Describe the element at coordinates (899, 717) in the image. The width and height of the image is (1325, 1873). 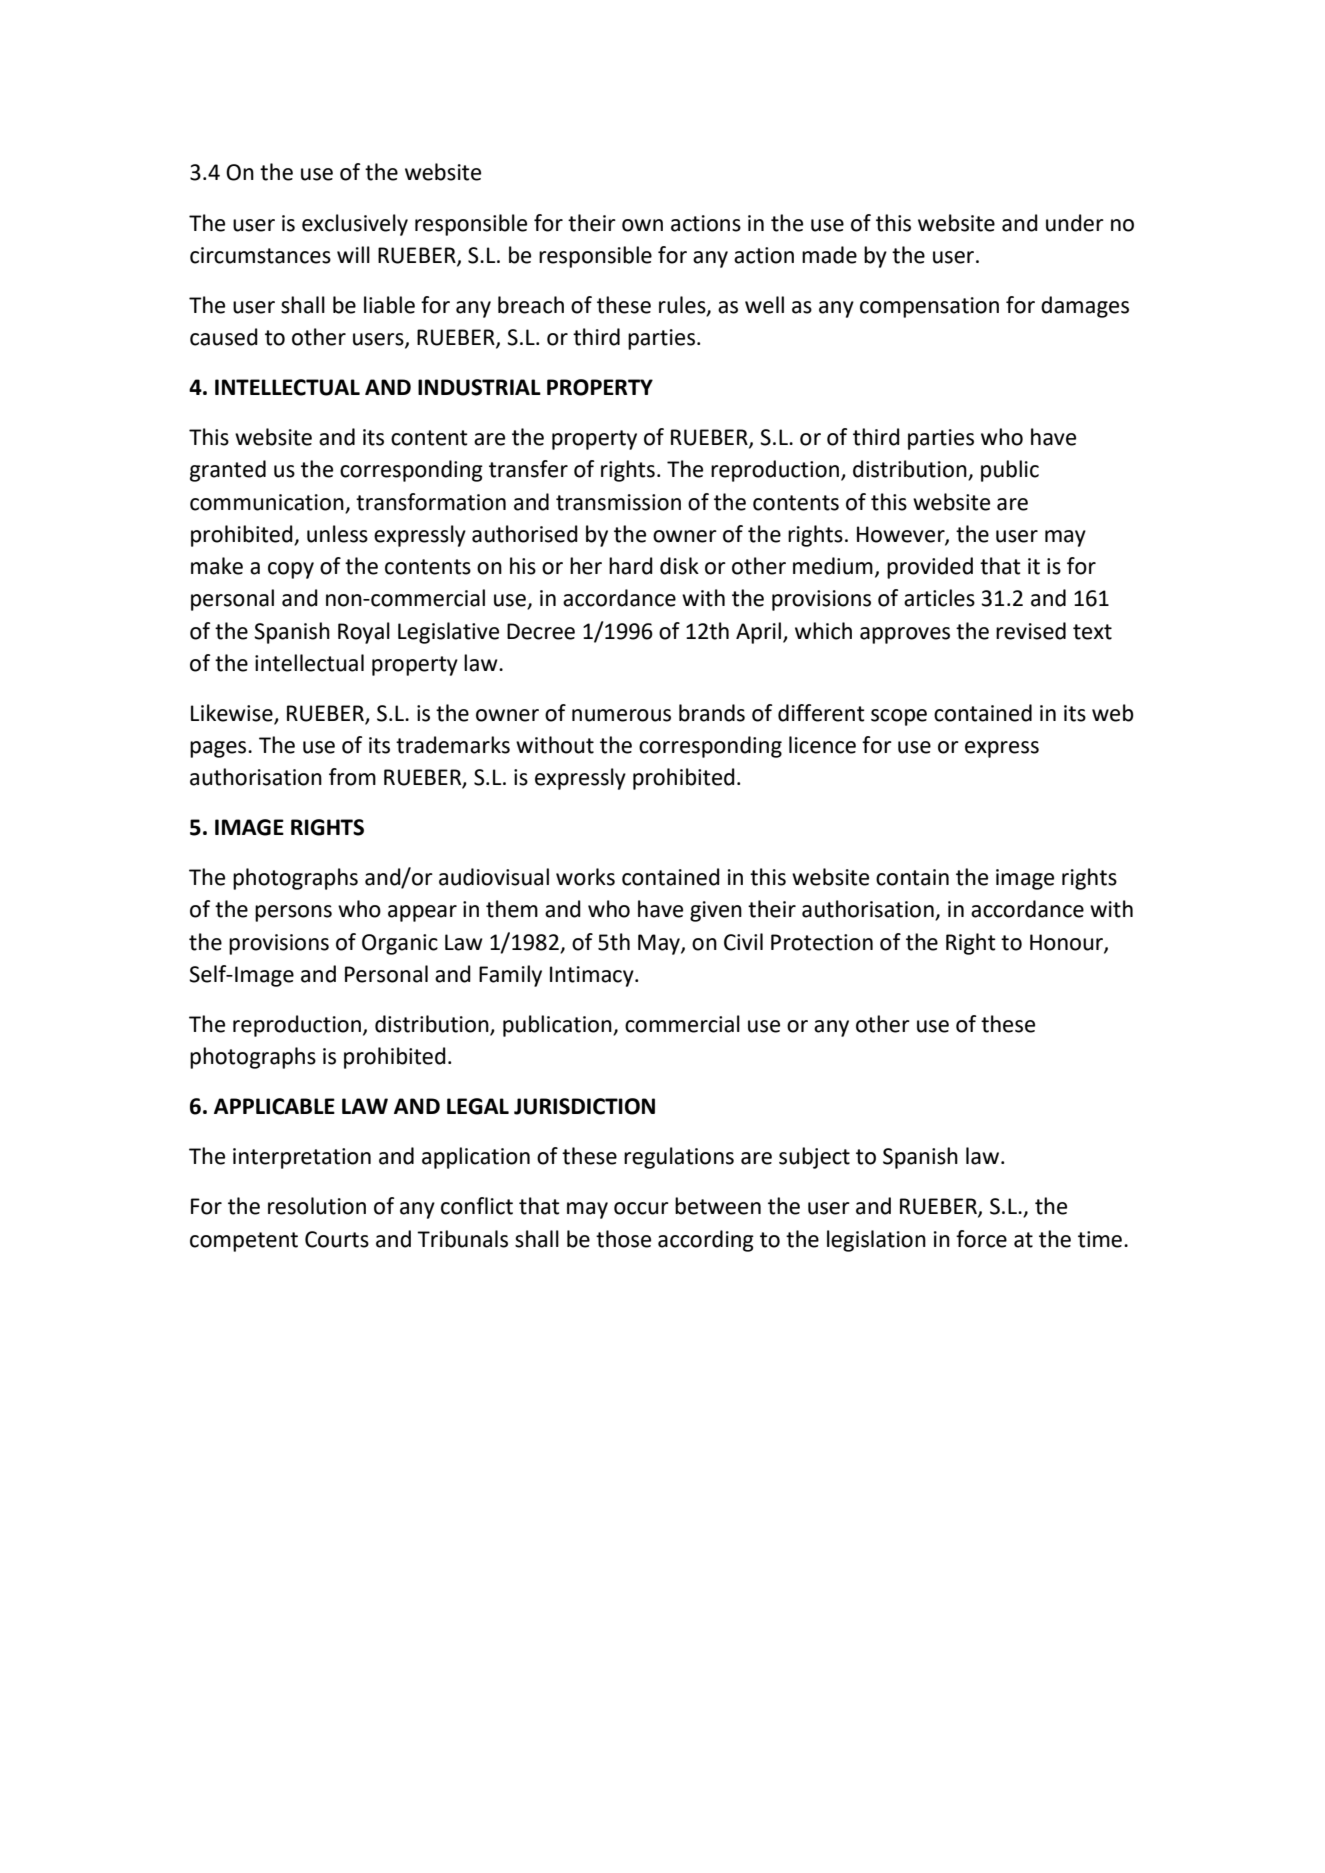
I see `scope` at that location.
